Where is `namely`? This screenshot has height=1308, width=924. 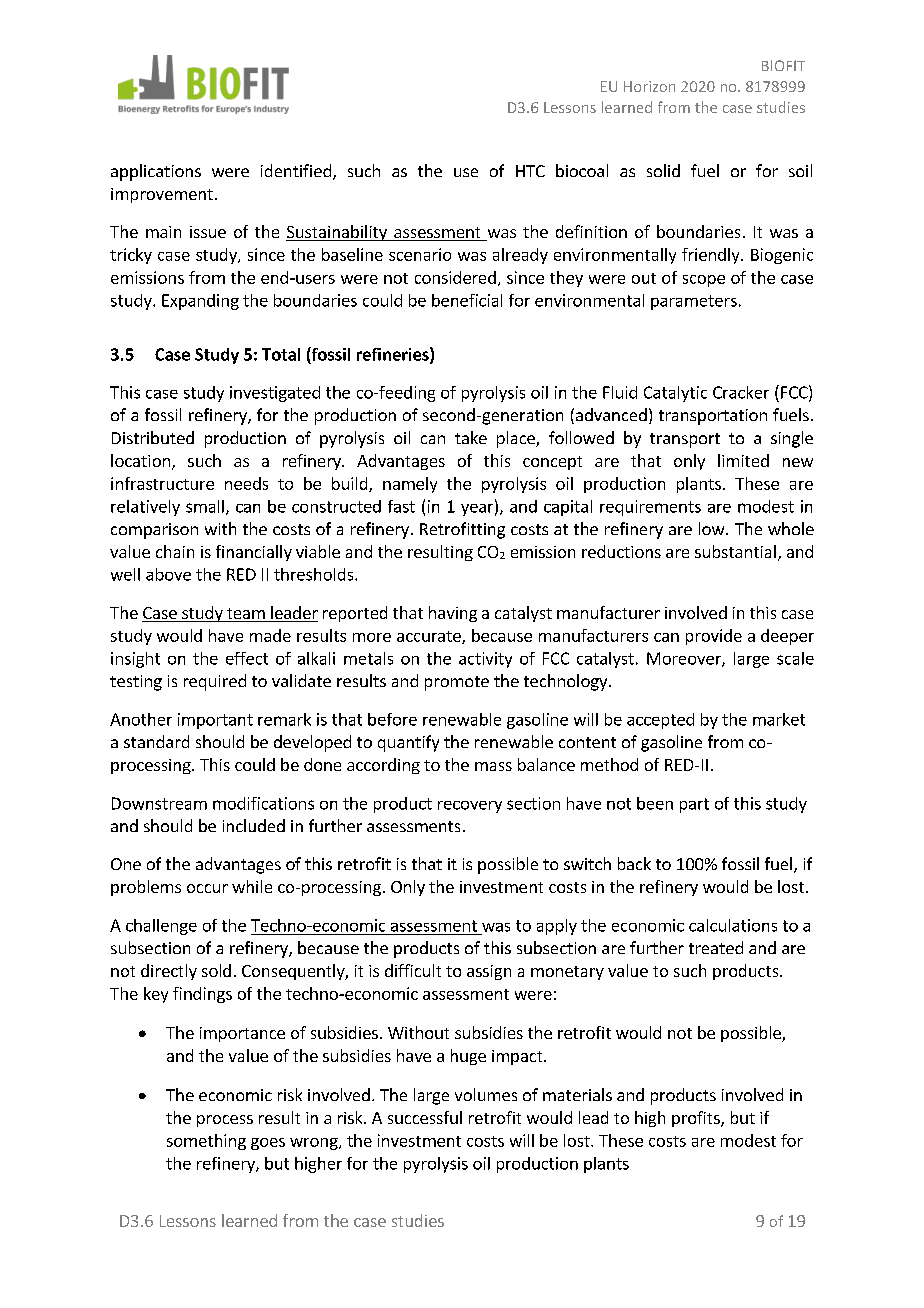 namely is located at coordinates (410, 485).
